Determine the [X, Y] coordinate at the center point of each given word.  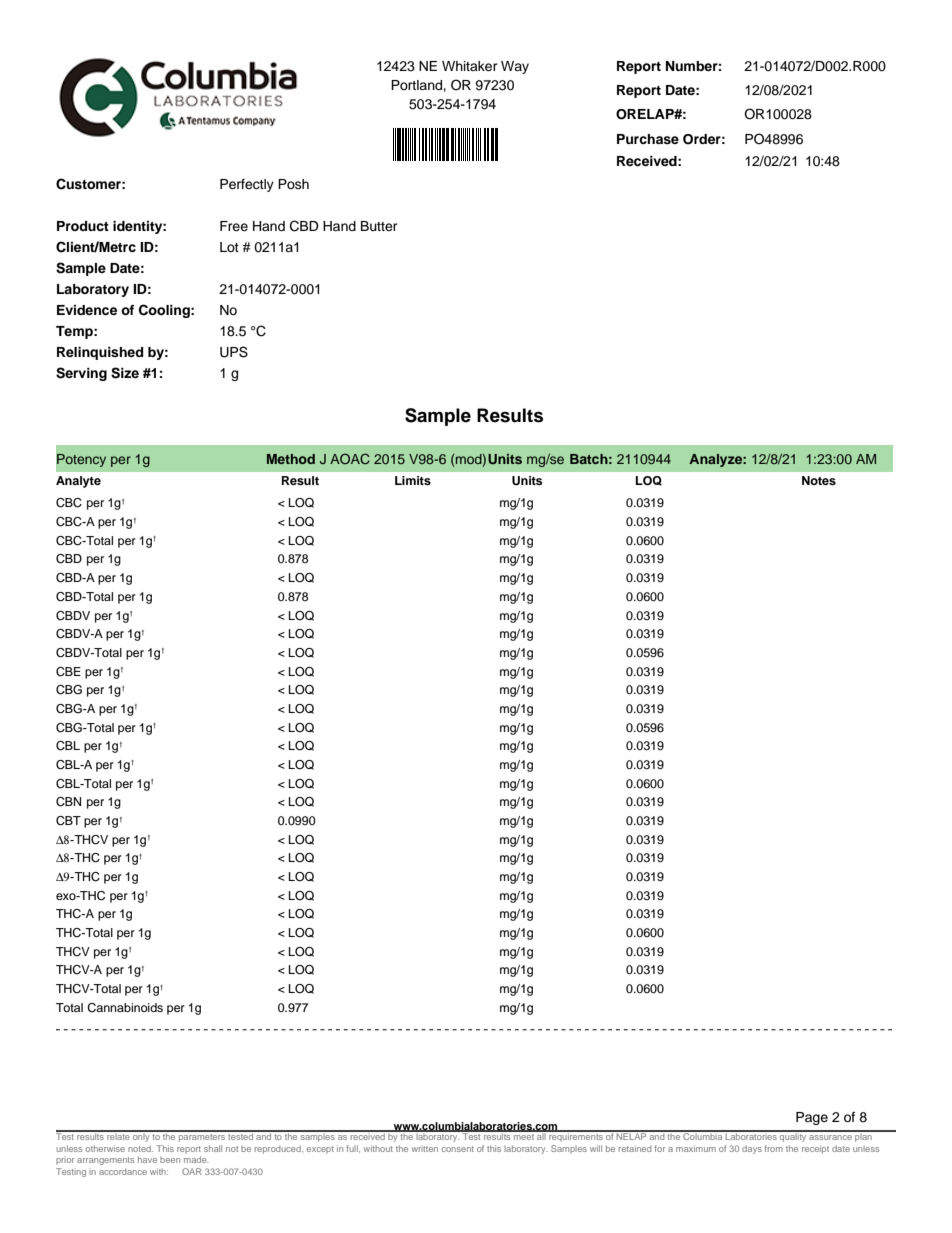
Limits [413, 480]
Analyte [78, 482]
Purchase [648, 139]
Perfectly [247, 185]
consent [458, 1149]
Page [812, 1118]
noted [140, 1148]
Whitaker [470, 66]
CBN [68, 802]
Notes [819, 480]
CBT [68, 821]
